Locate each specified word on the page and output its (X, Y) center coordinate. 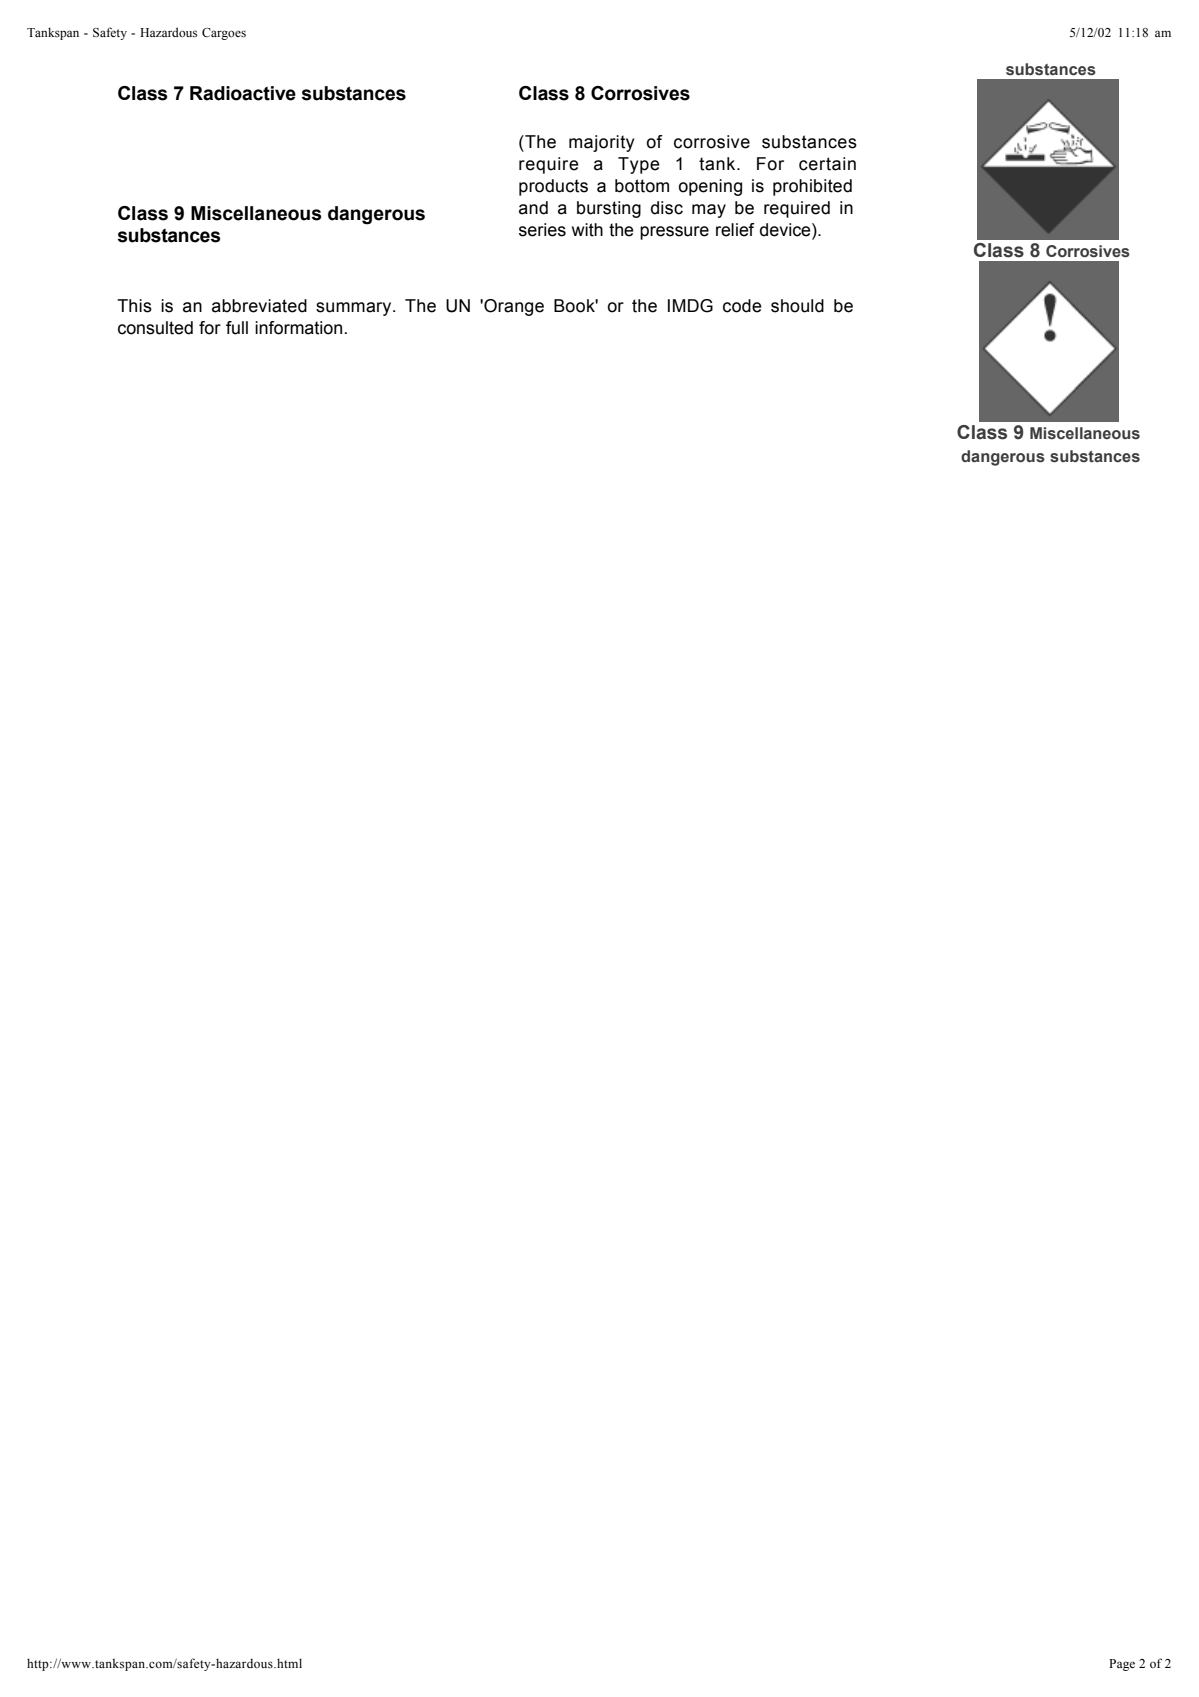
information (298, 328)
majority (601, 143)
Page (1122, 1665)
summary (355, 309)
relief (735, 230)
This (134, 306)
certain (827, 164)
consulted (155, 328)
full (237, 328)
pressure (674, 233)
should (797, 306)
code (742, 306)
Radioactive (243, 93)
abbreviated (259, 306)
